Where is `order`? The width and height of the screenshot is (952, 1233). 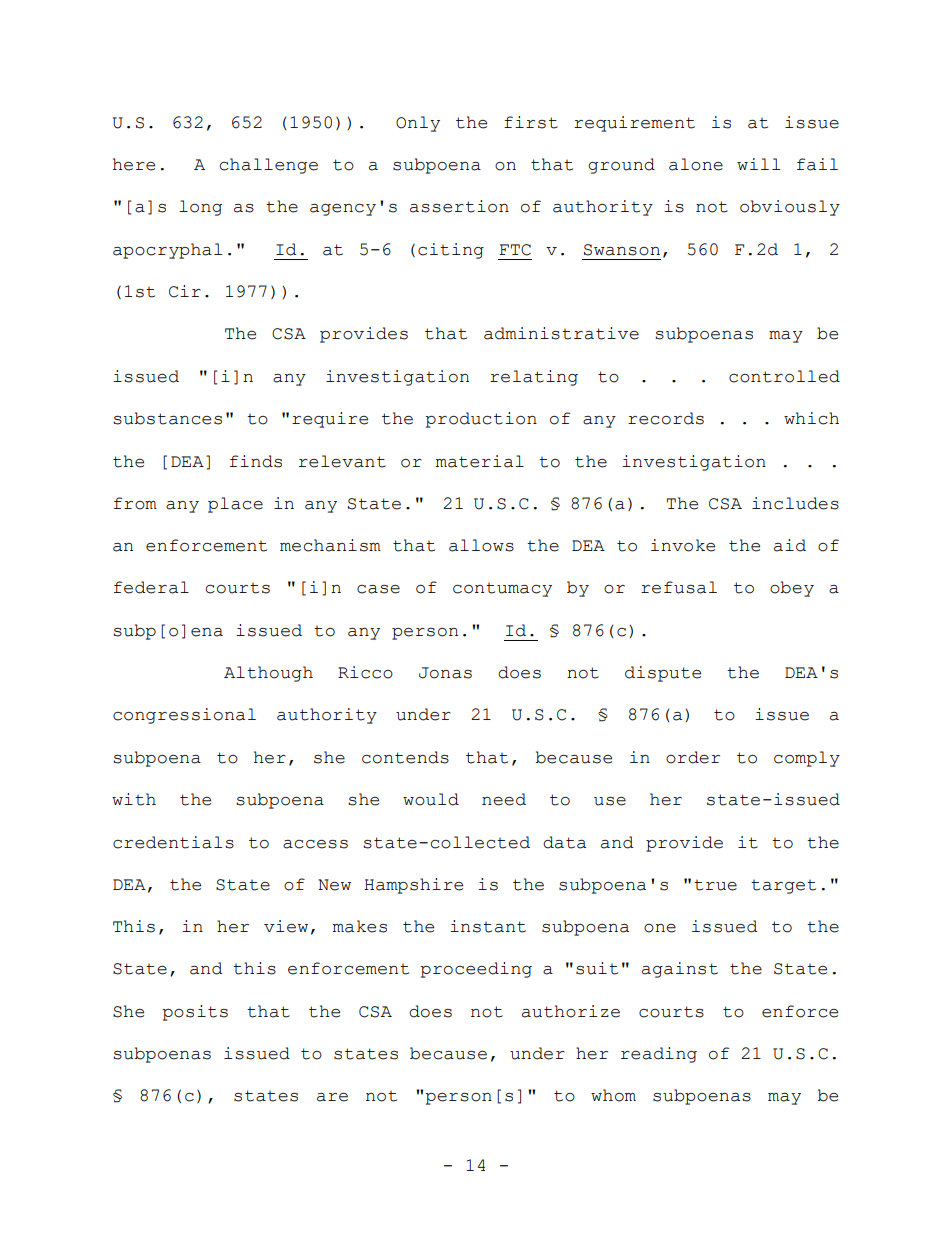 order is located at coordinates (693, 757).
